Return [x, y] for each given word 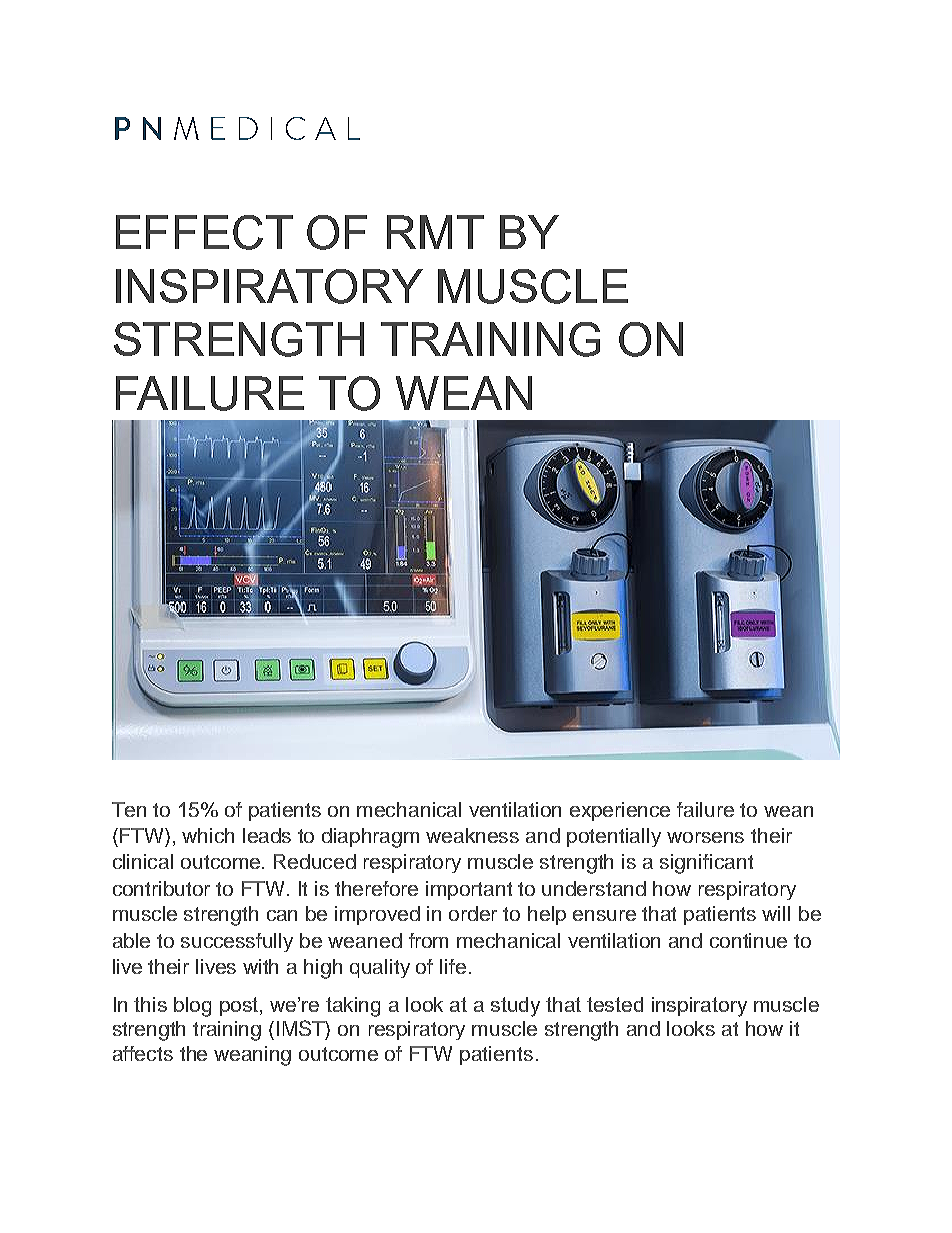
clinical [143, 861]
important [469, 890]
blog [192, 1007]
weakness [472, 835]
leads [267, 835]
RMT [435, 232]
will [776, 913]
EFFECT [204, 232]
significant [706, 864]
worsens [705, 837]
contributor [161, 888]
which [208, 835]
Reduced [315, 861]
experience [620, 811]
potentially [614, 837]
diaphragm [370, 838]
